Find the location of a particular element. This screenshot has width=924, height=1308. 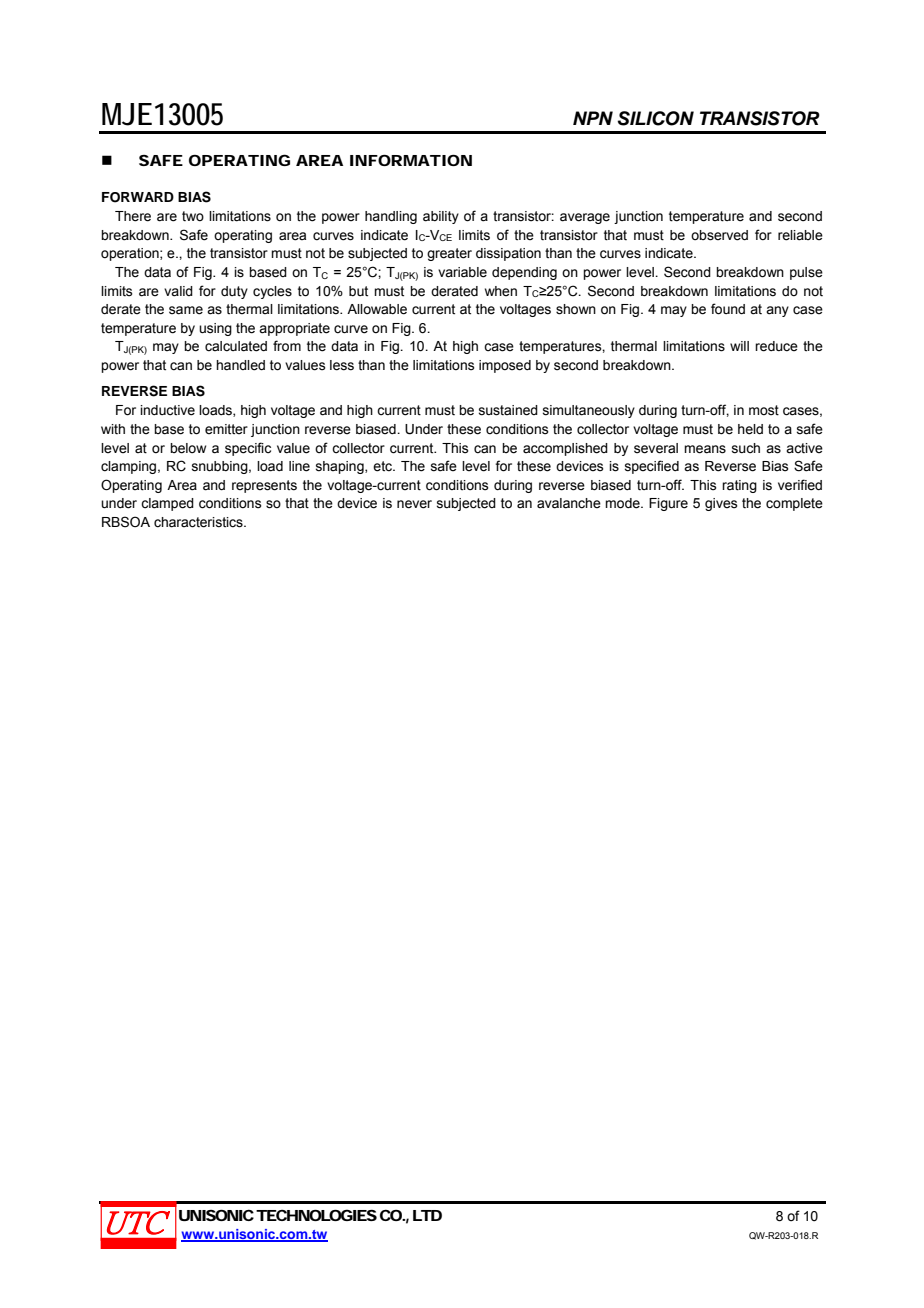

gives is located at coordinates (721, 504).
